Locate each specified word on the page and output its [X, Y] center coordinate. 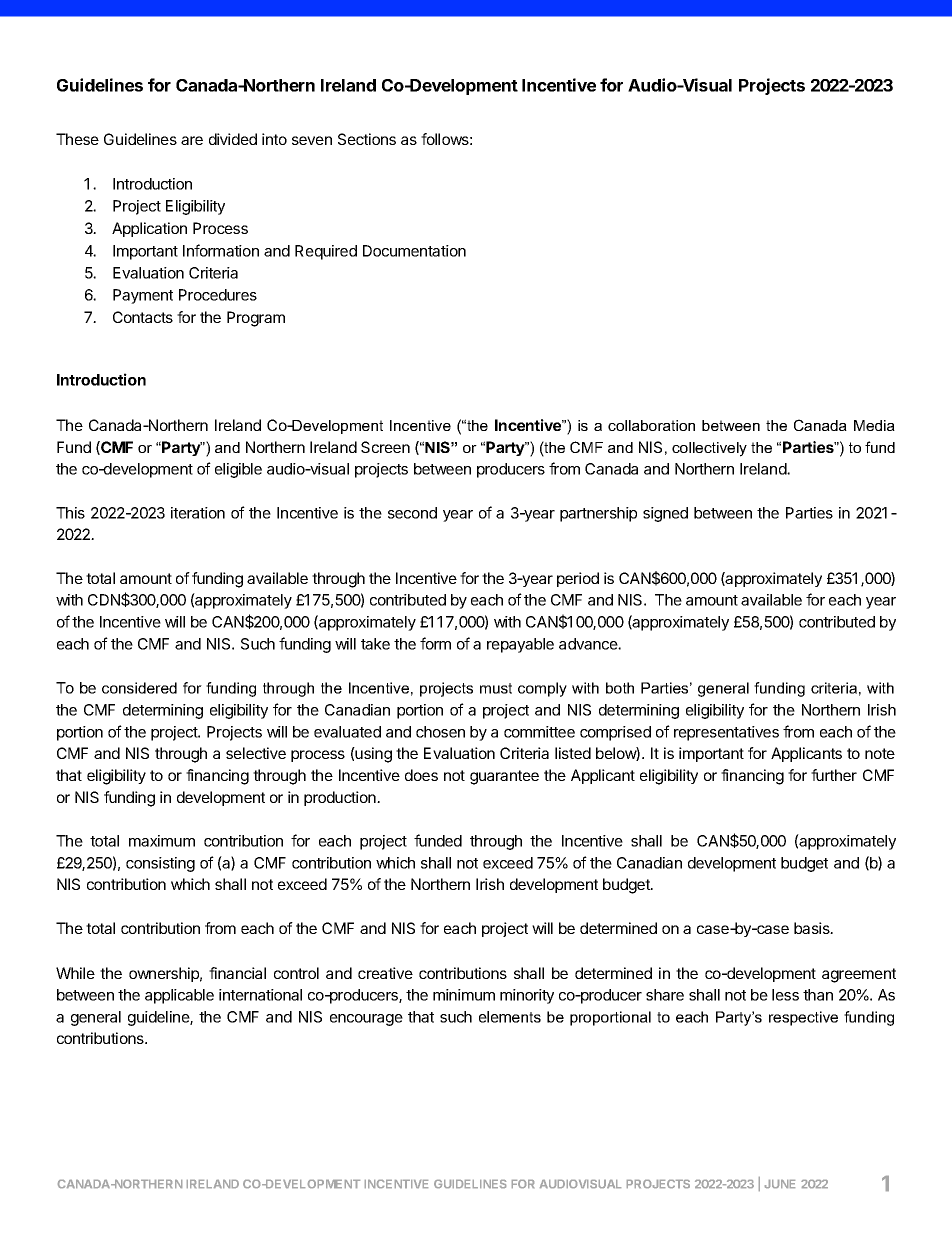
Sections [367, 139]
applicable [179, 996]
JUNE [780, 1184]
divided [233, 139]
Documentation [414, 251]
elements [510, 1017]
